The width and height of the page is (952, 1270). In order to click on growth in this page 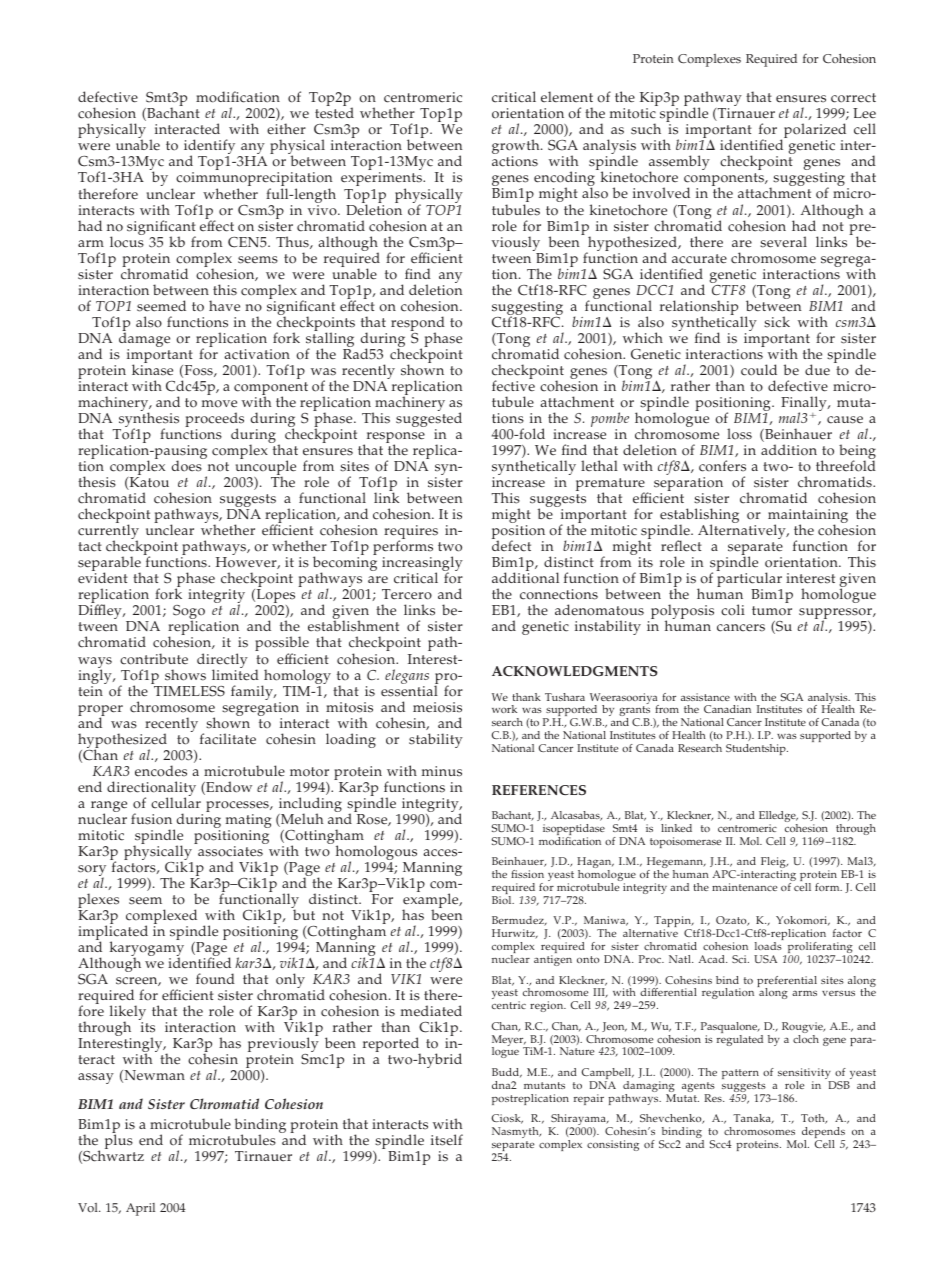, I will do `click(517, 148)`.
